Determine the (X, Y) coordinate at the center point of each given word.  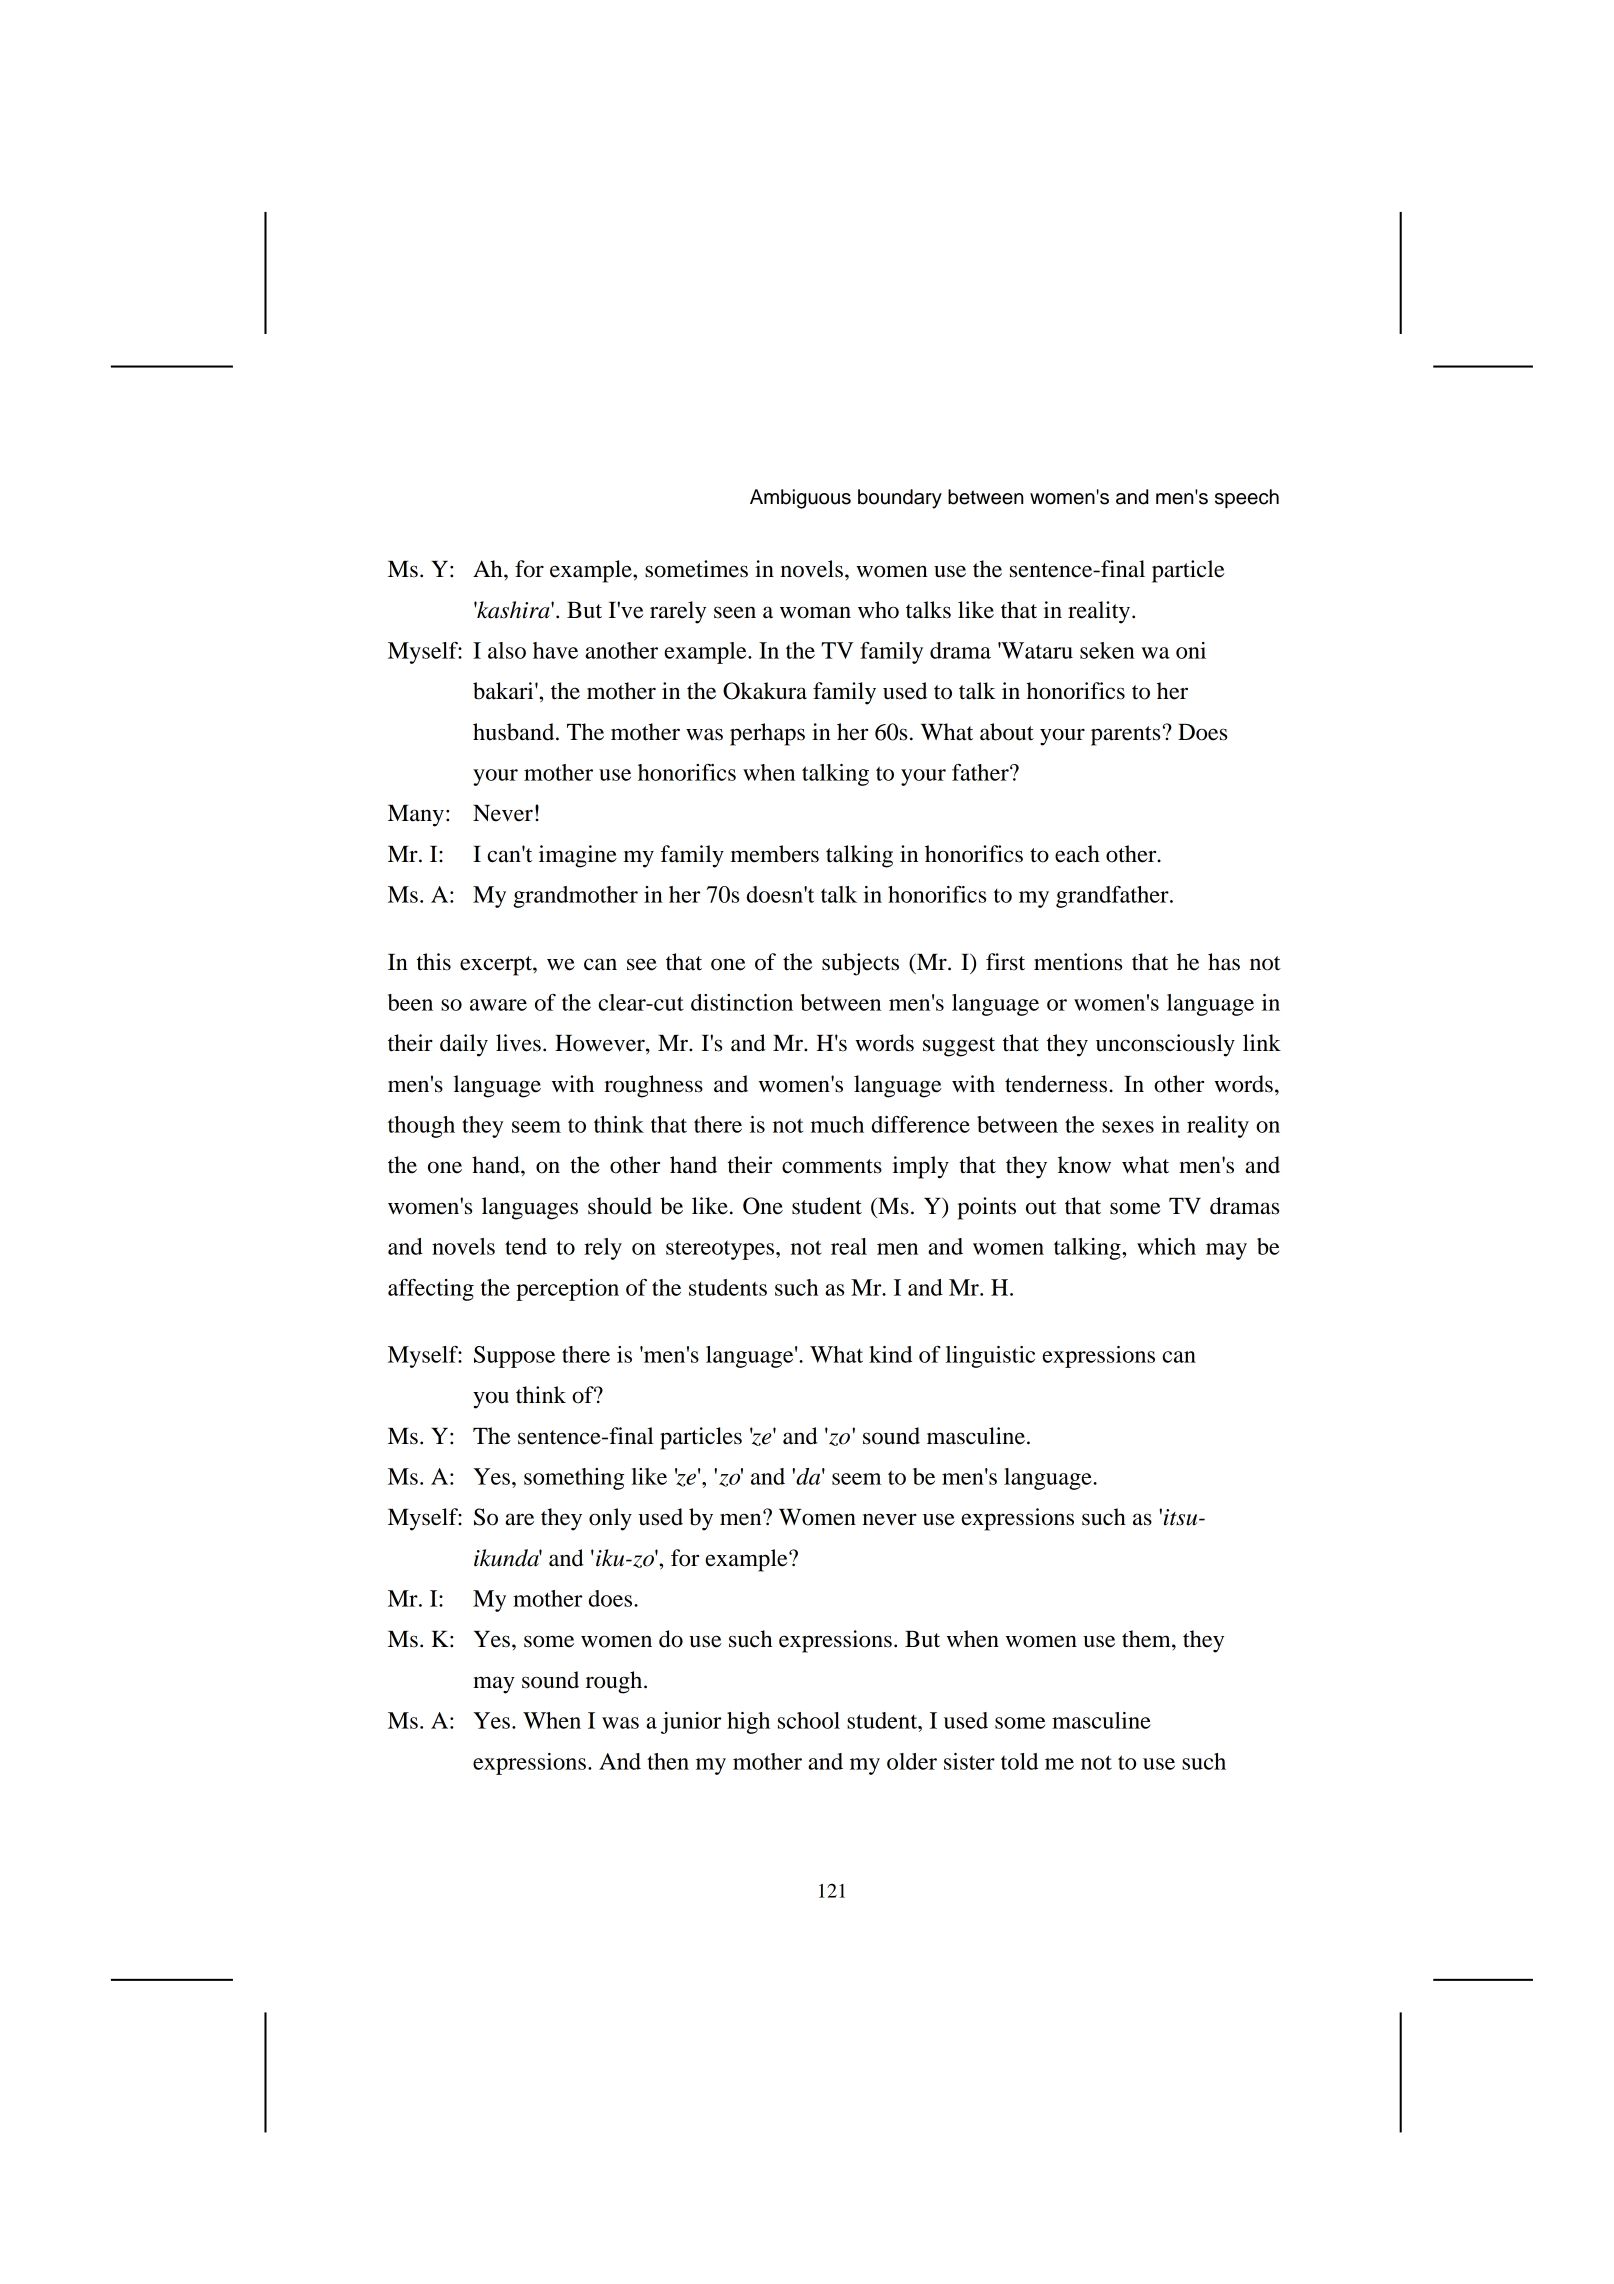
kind (890, 1354)
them (1147, 1639)
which (1166, 1246)
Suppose (514, 1357)
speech (1247, 499)
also (507, 650)
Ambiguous (800, 499)
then (668, 1761)
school (809, 1720)
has (1224, 962)
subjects (860, 964)
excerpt (497, 966)
